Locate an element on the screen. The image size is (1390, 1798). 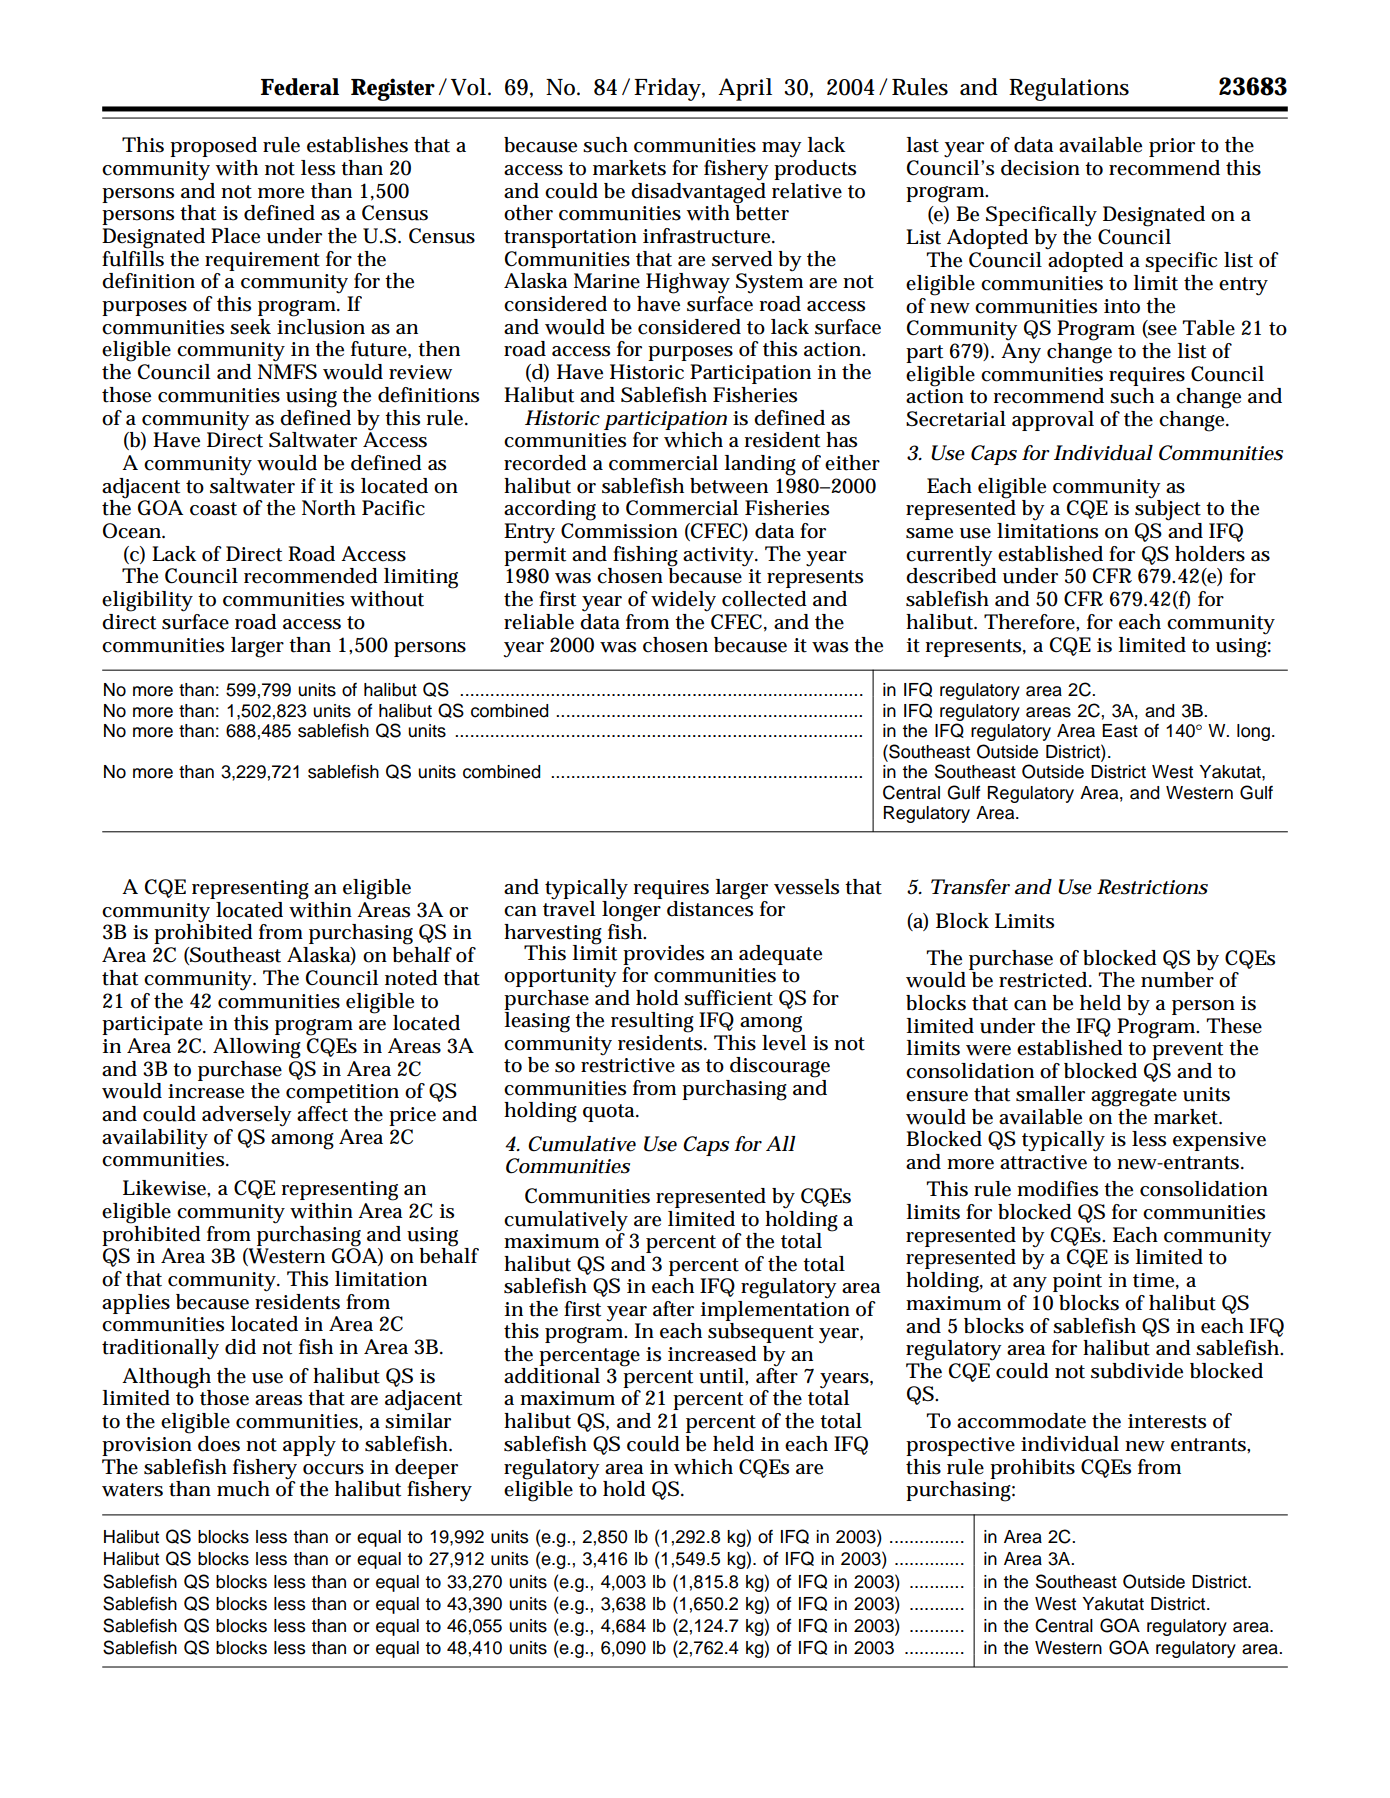
until is located at coordinates (722, 1376).
